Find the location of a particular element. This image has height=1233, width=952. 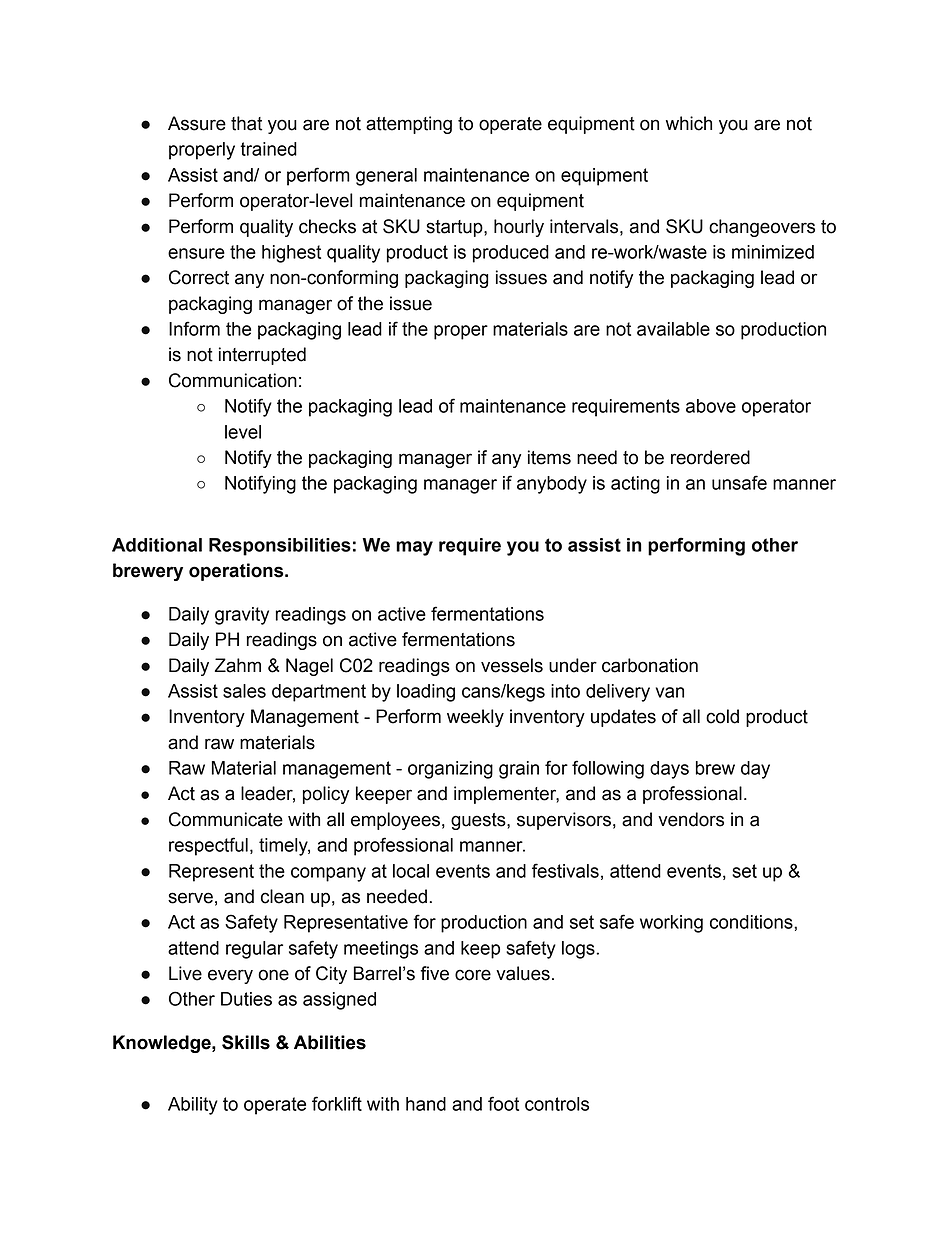

controls is located at coordinates (557, 1104).
